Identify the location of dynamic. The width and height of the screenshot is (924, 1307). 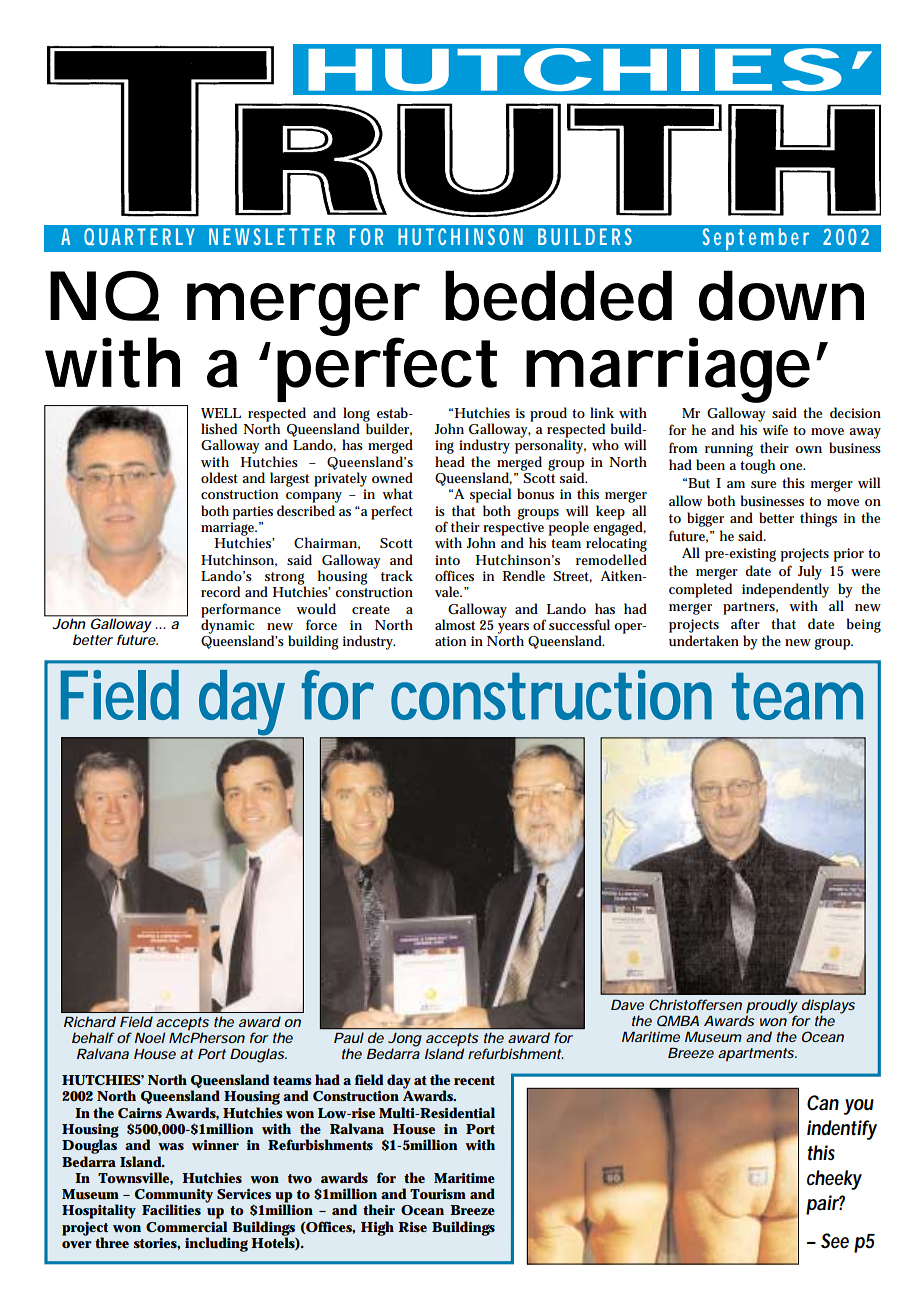
(227, 626).
